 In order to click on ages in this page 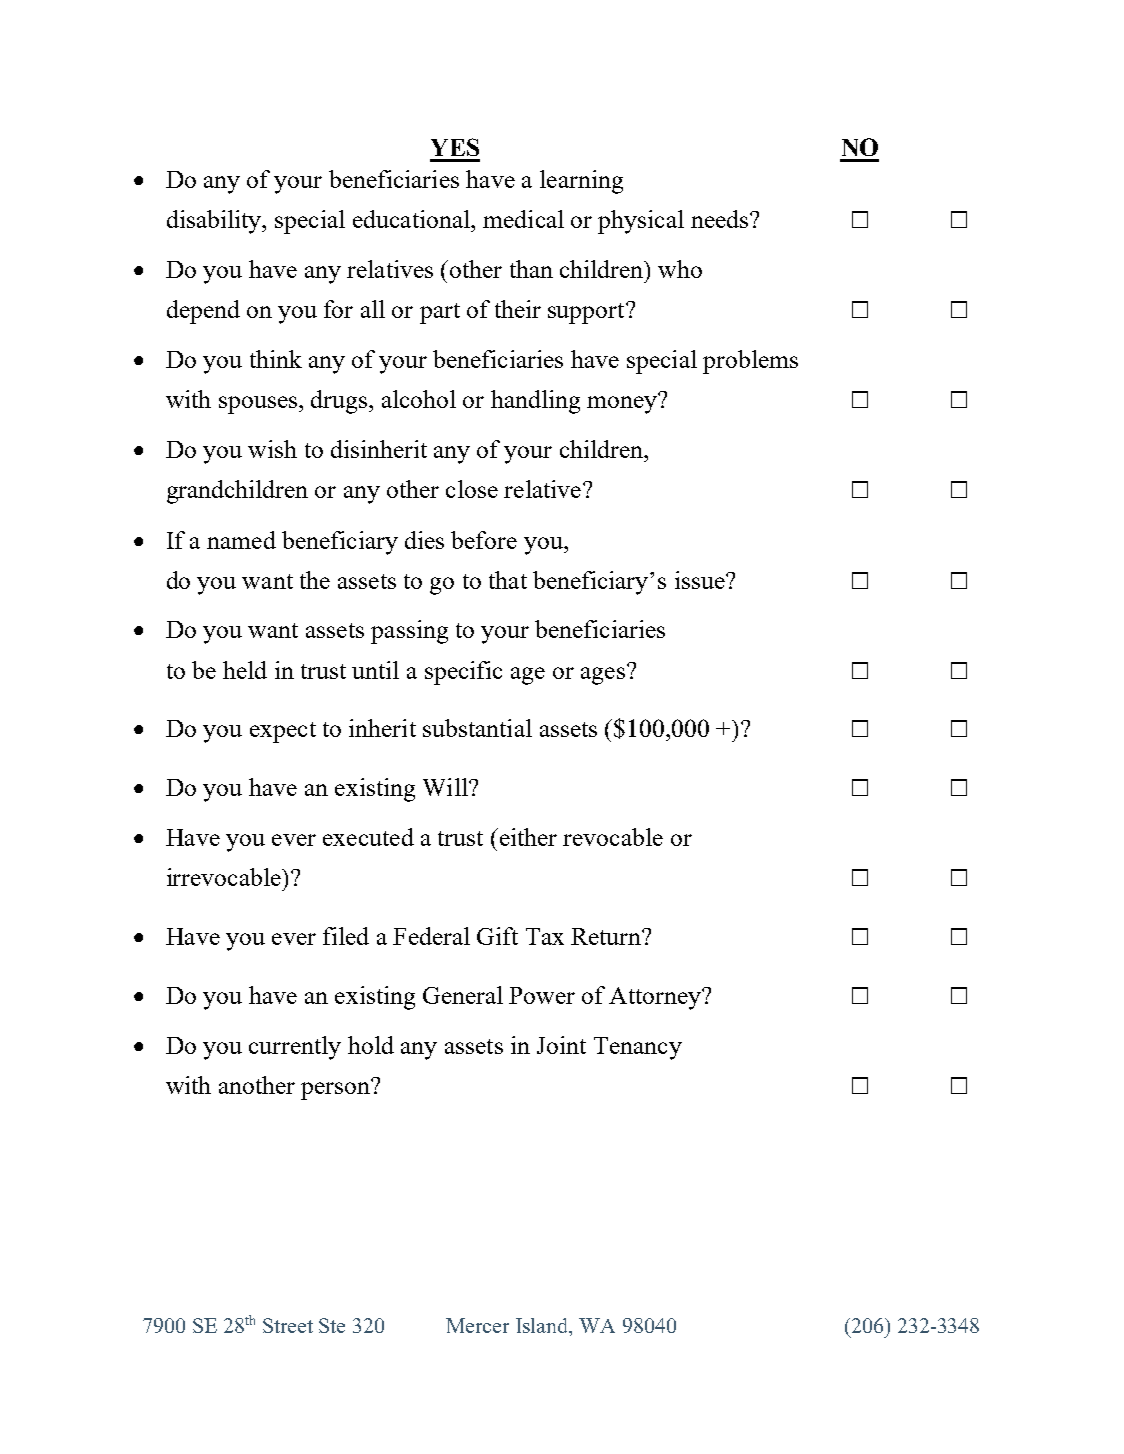, I will do `click(603, 676)`.
